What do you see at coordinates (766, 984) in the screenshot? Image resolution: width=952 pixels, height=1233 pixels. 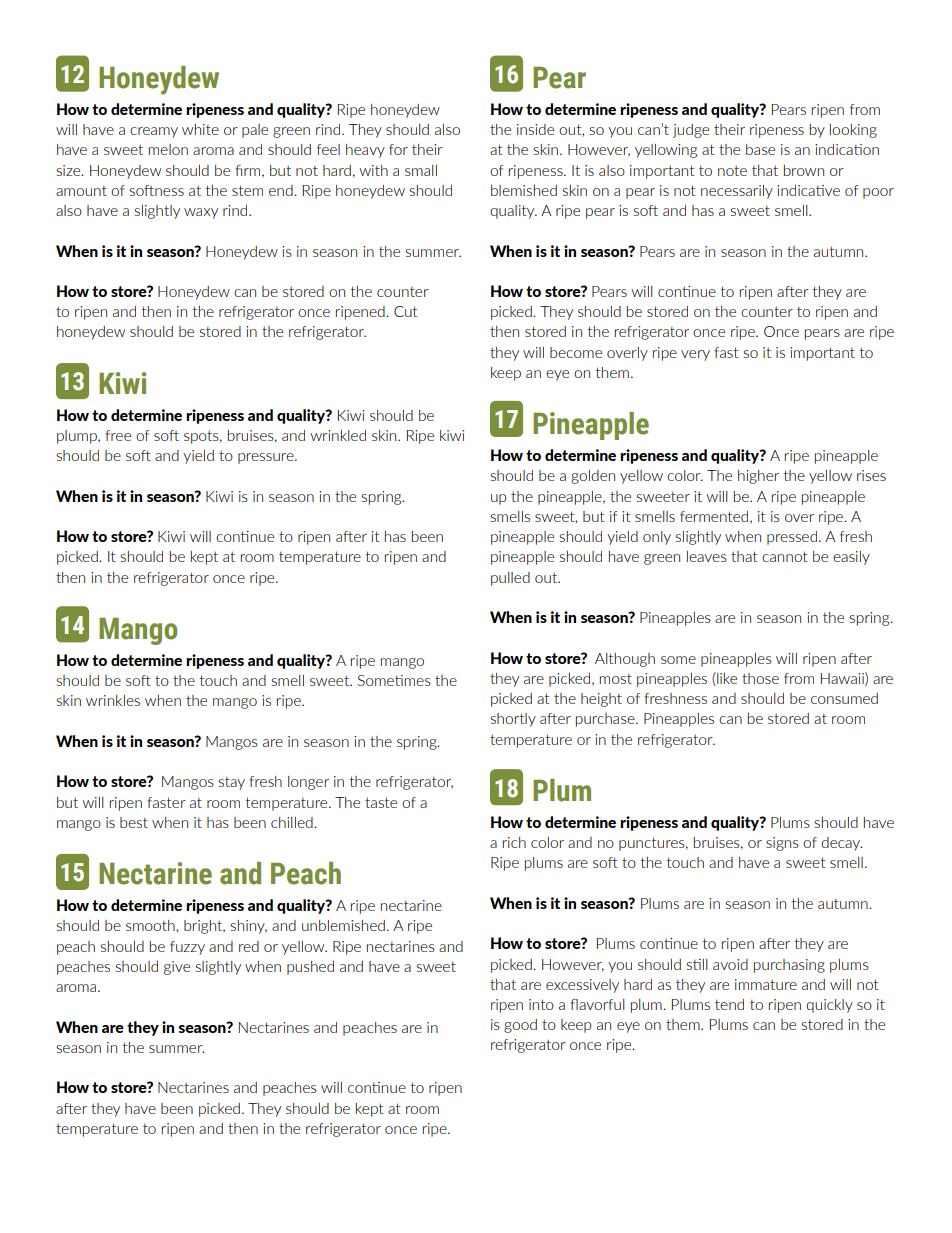 I see `immature` at bounding box center [766, 984].
